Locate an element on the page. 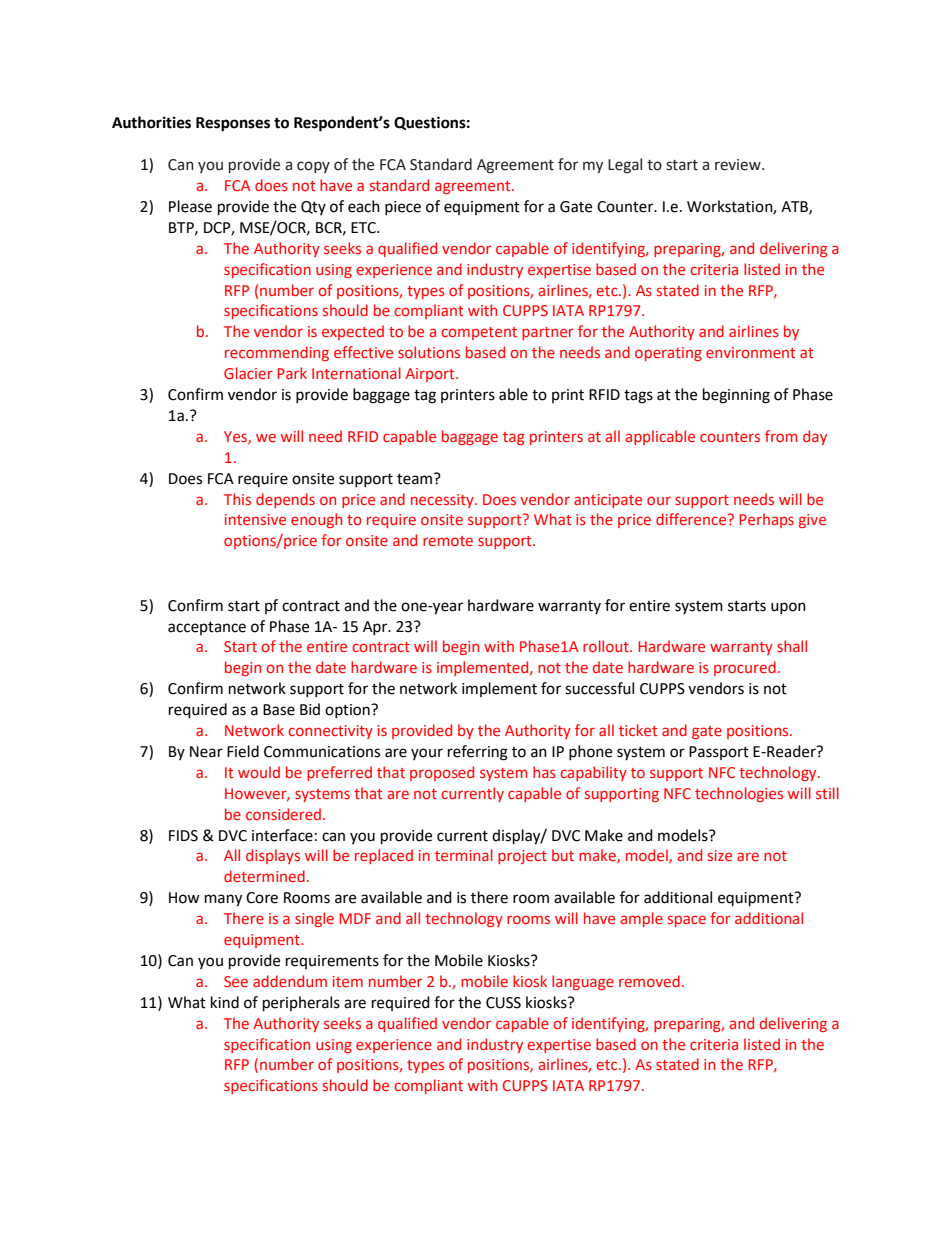  CUSS is located at coordinates (503, 1003).
